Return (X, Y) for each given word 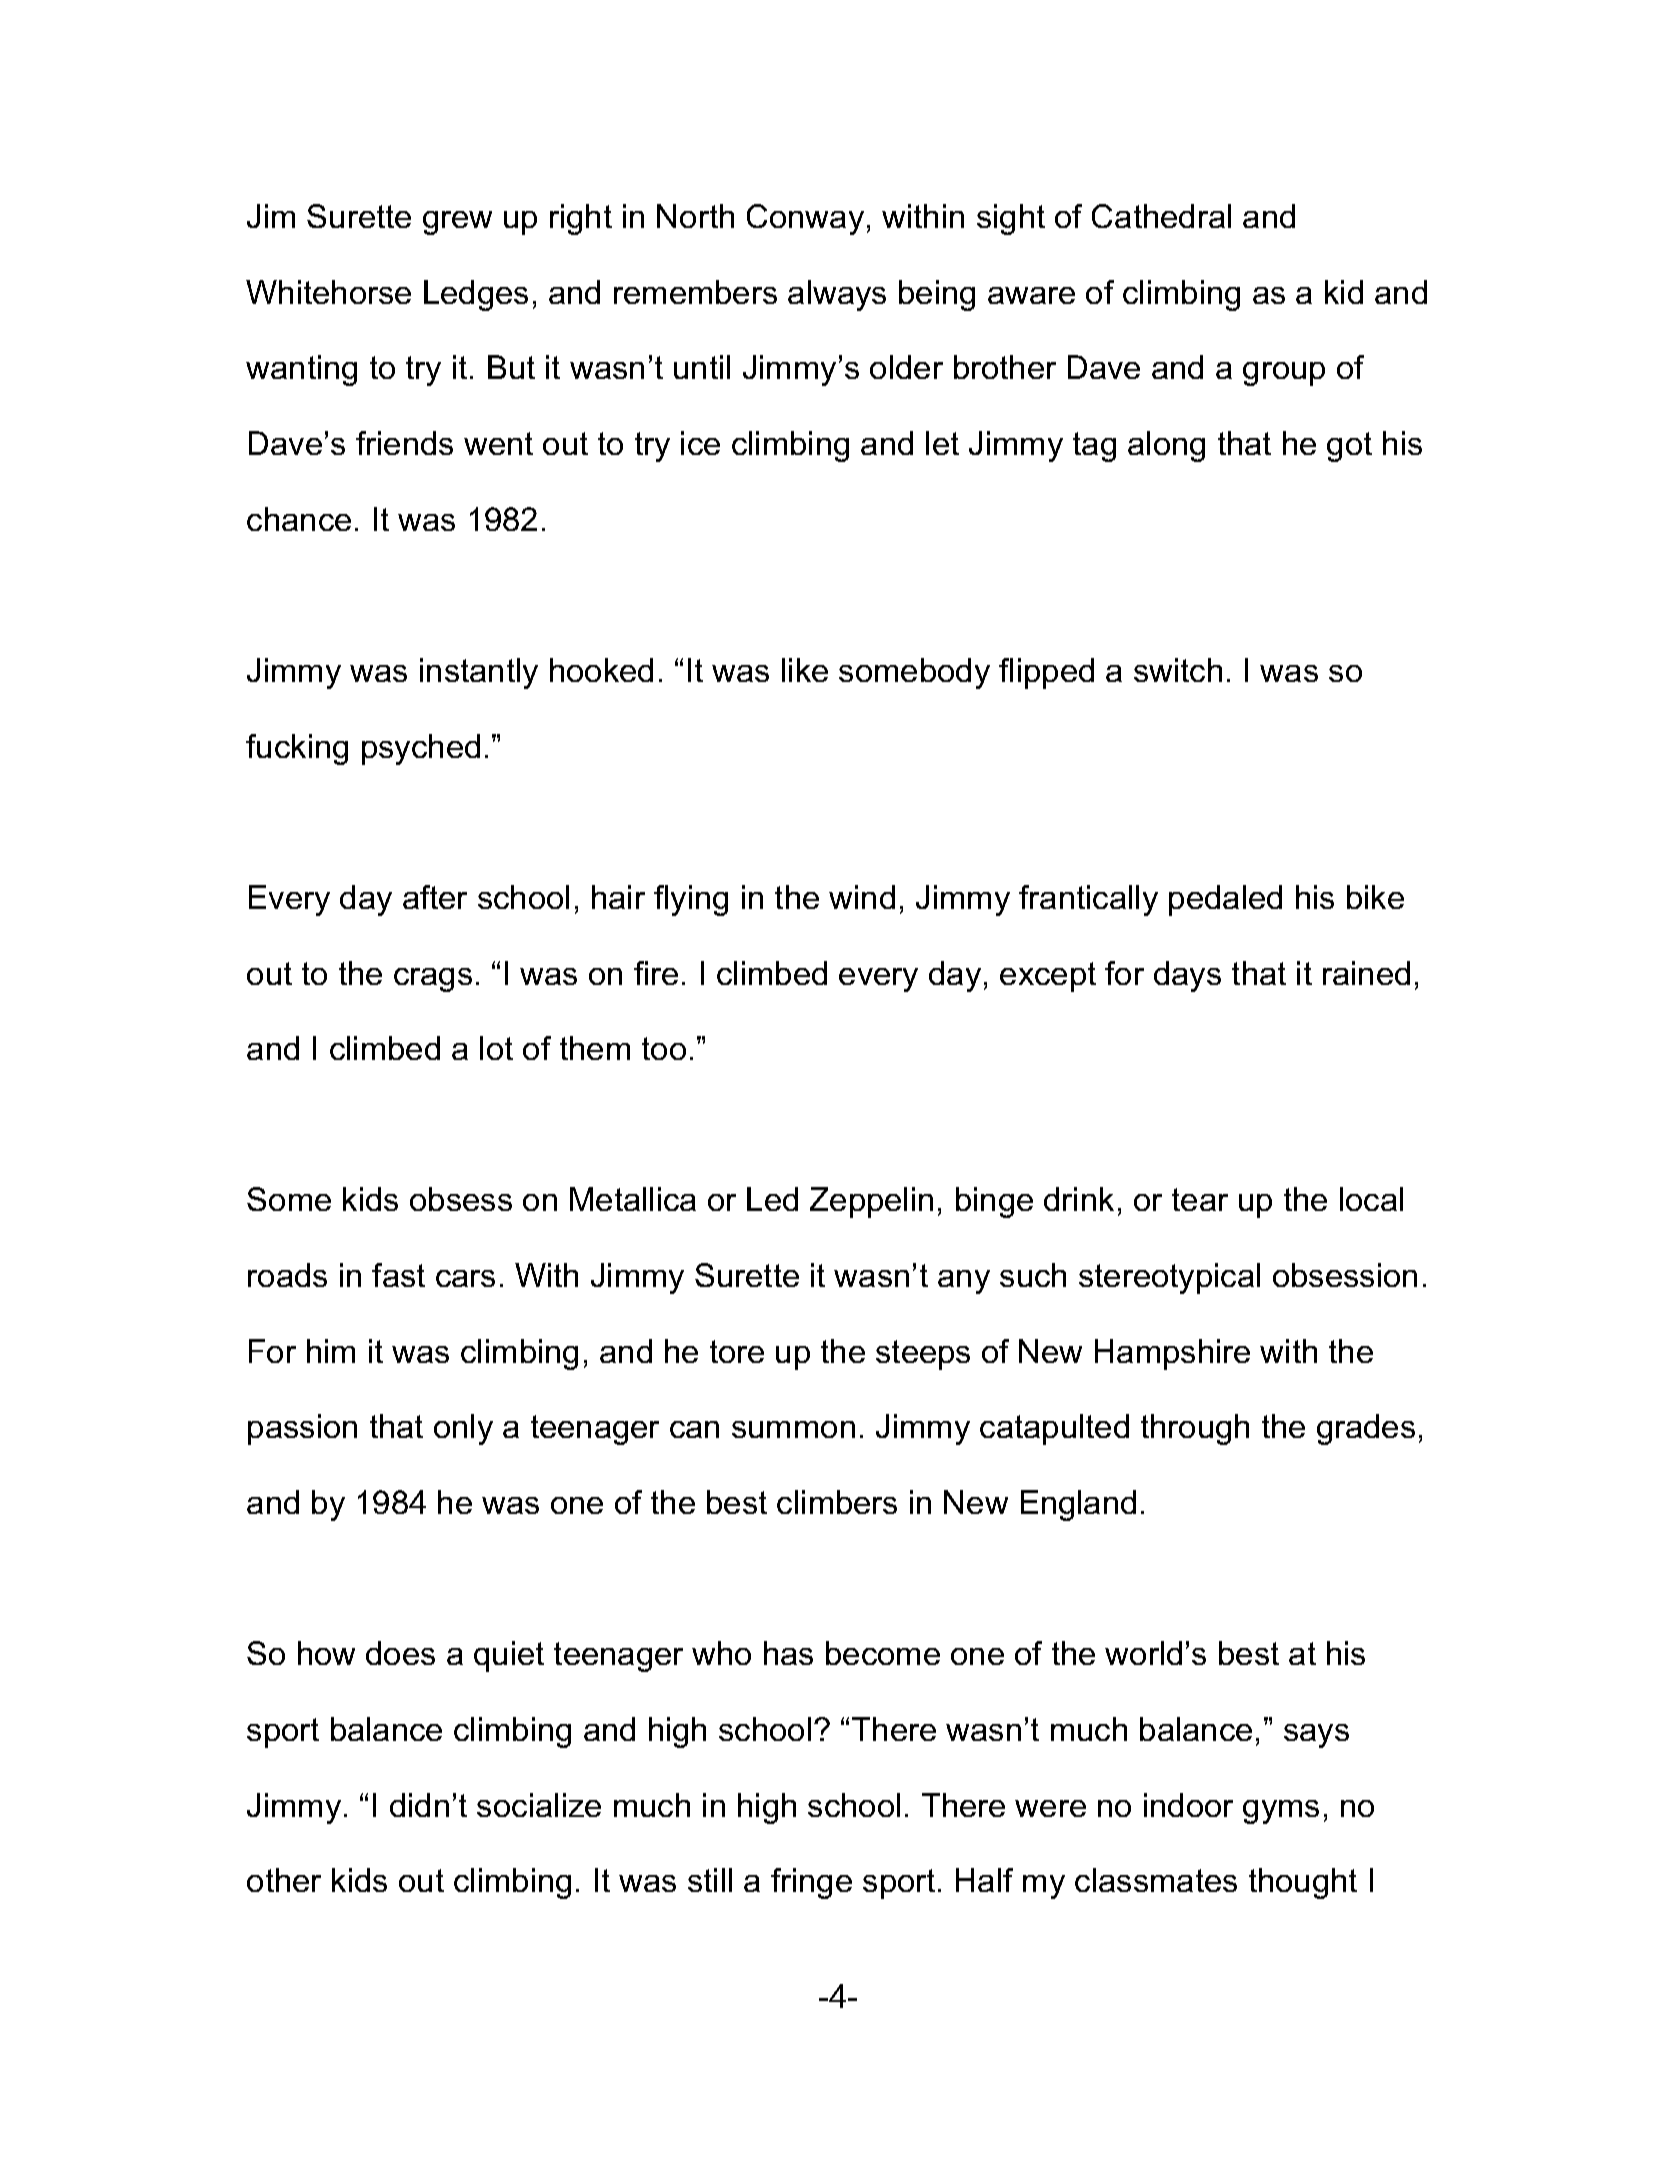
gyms (1281, 1812)
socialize (539, 1805)
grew (457, 223)
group (1284, 374)
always (837, 295)
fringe (811, 1883)
